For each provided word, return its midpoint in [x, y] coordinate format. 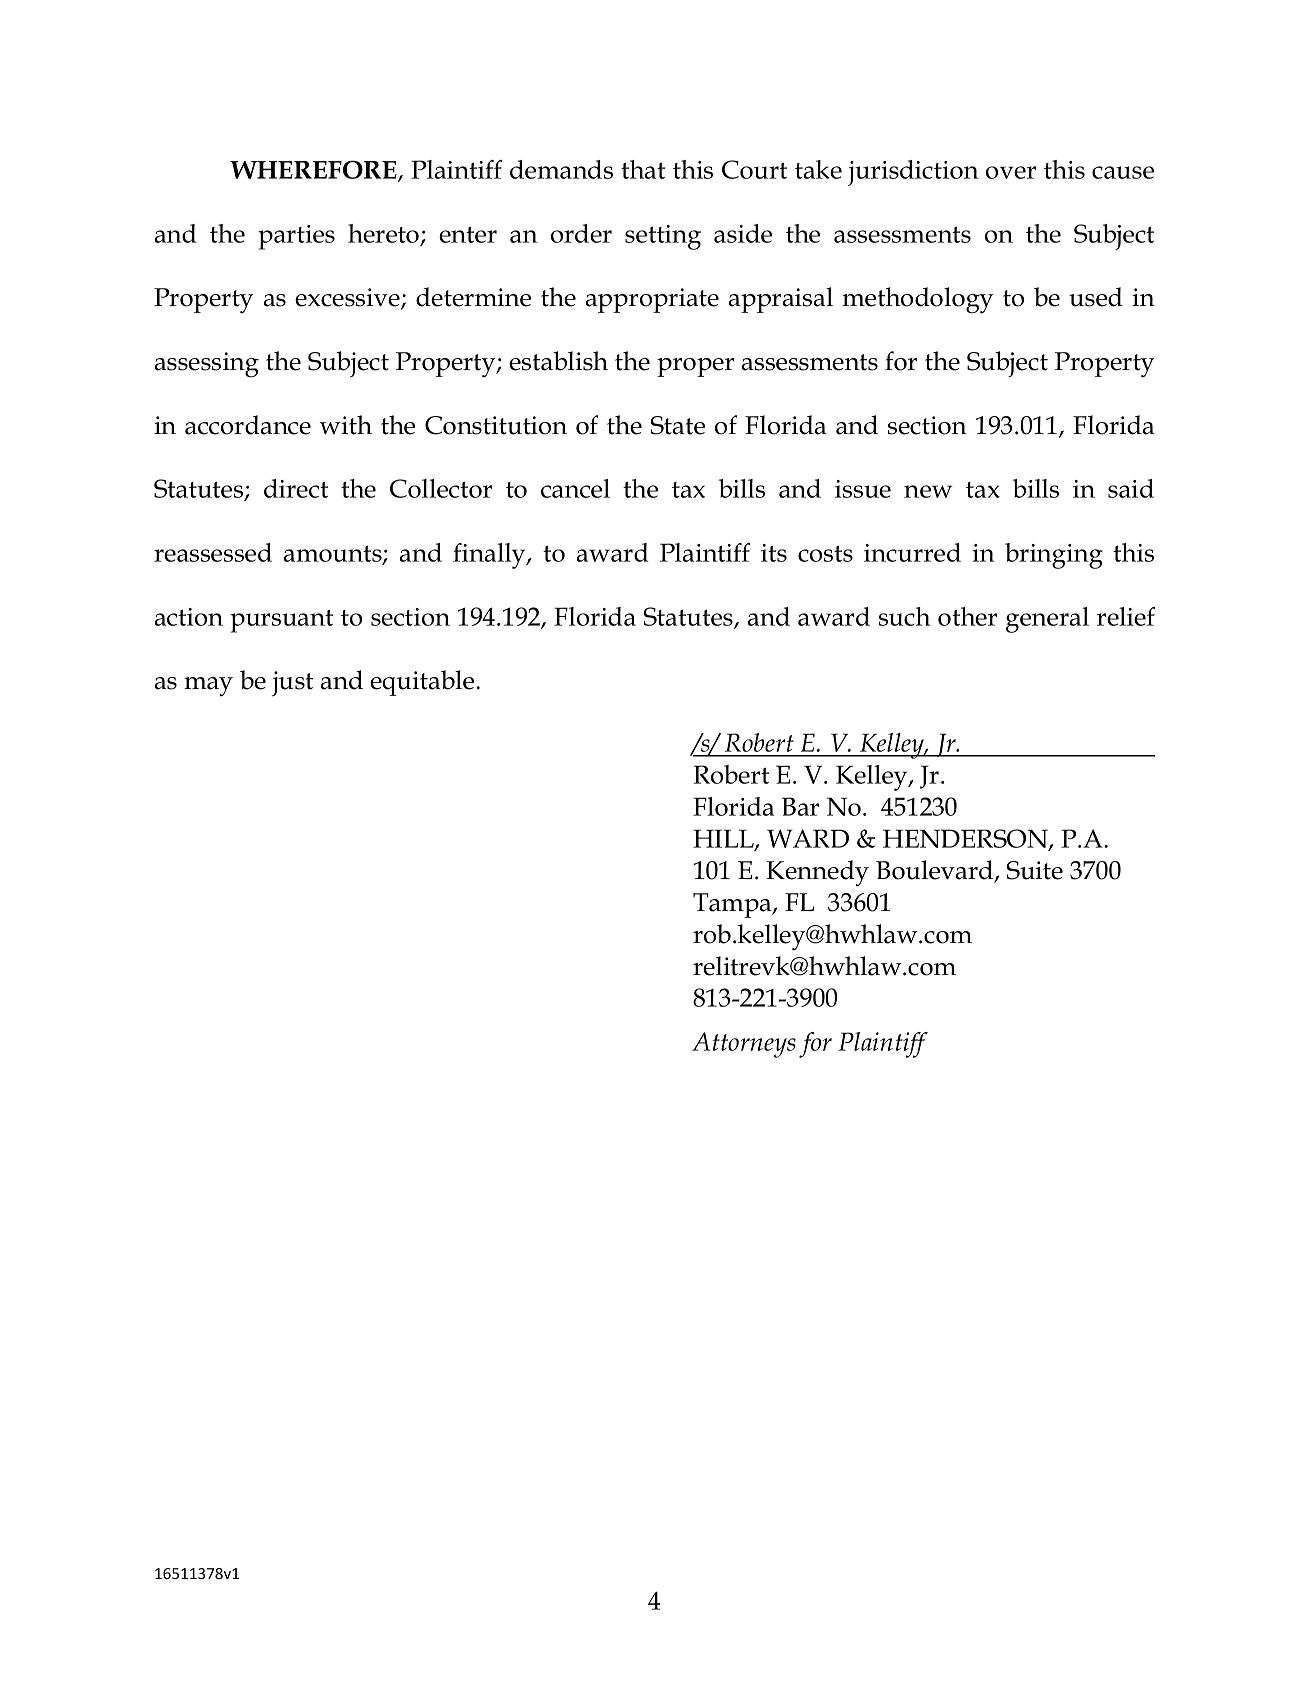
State [678, 425]
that [643, 169]
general [1047, 620]
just [292, 683]
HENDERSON [966, 839]
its [774, 553]
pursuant [281, 621]
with [345, 425]
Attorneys [744, 1045]
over [1011, 172]
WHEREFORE [314, 171]
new [928, 491]
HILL [724, 839]
